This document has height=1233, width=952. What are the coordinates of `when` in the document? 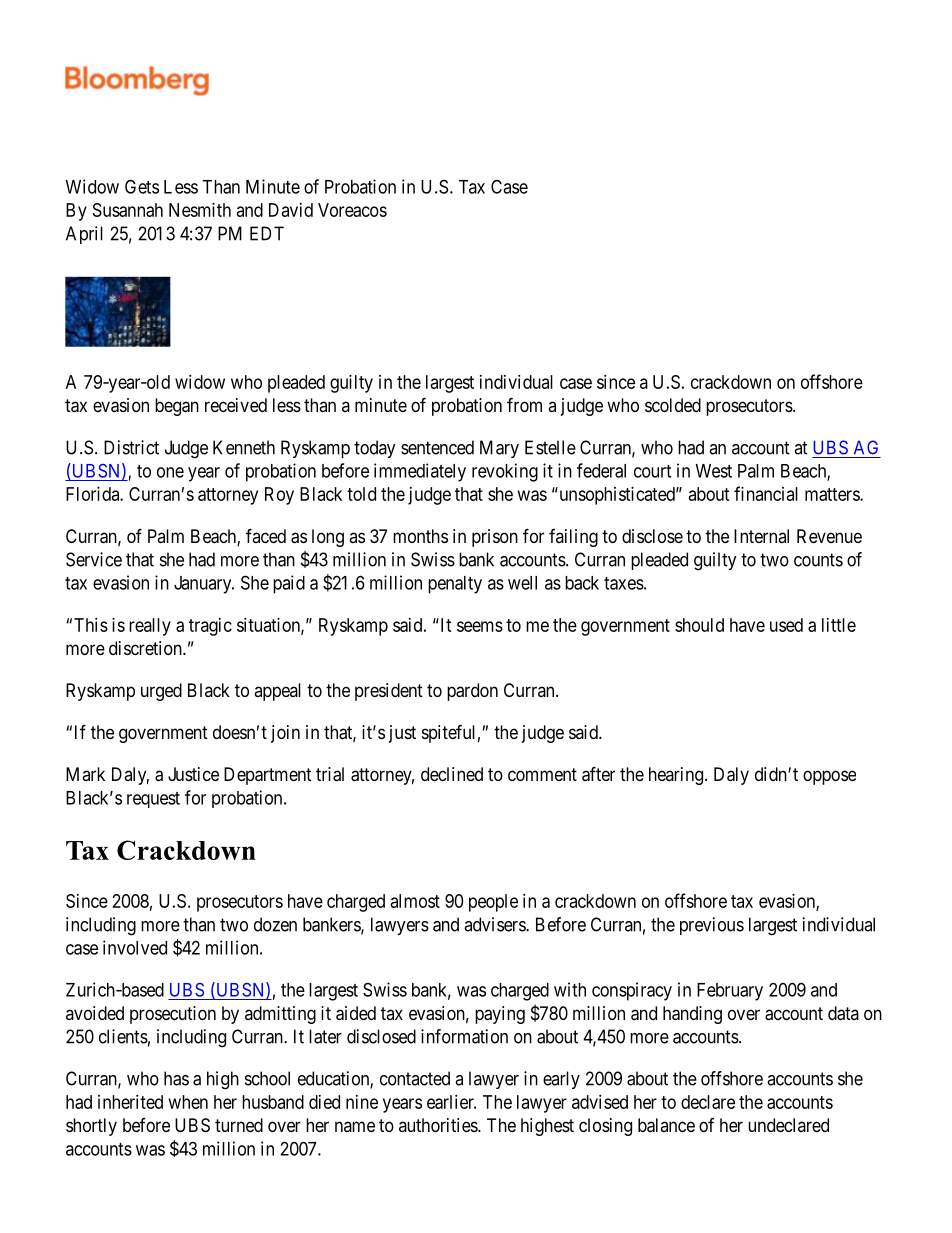 It's located at (188, 1102).
